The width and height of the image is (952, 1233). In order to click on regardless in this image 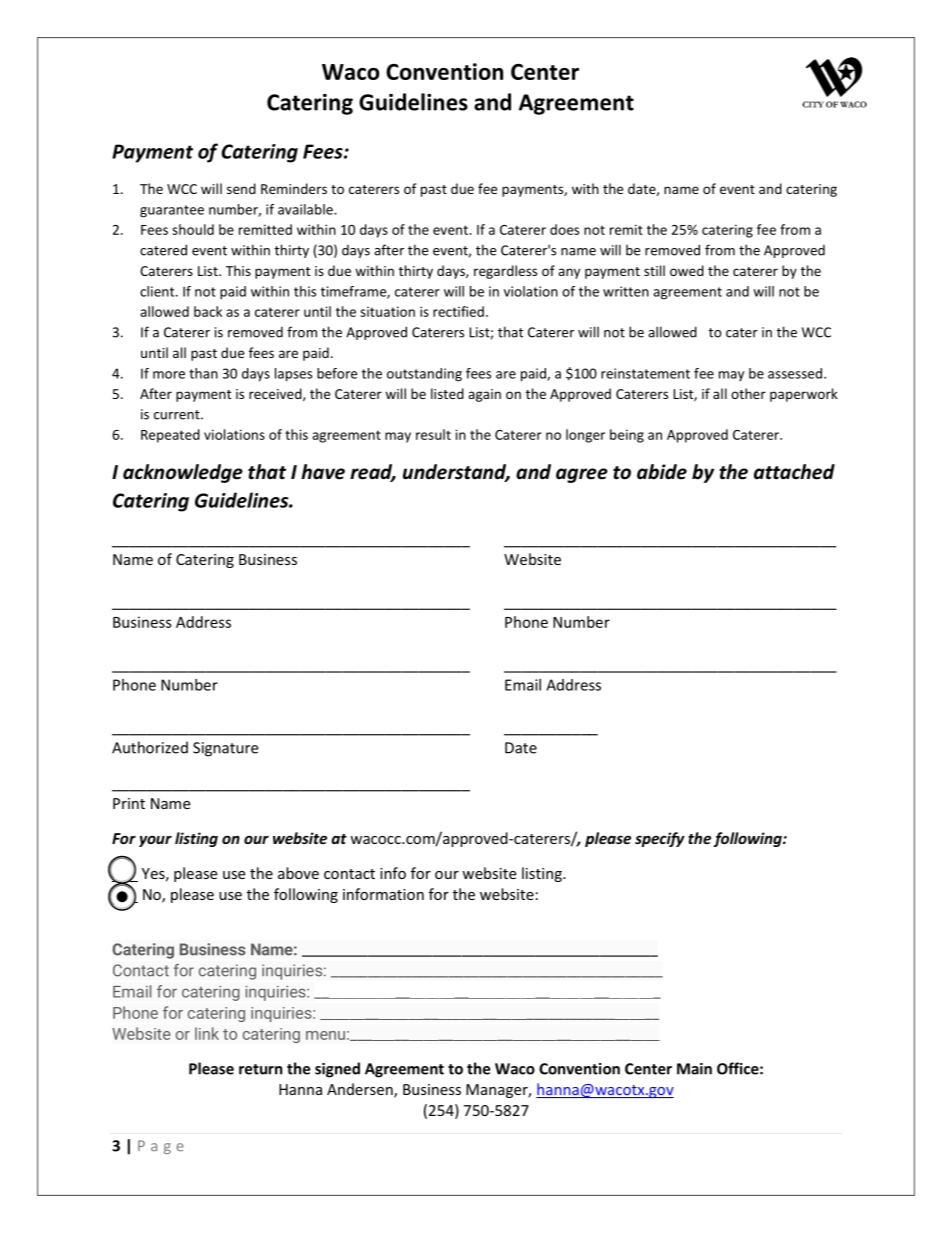, I will do `click(505, 272)`.
